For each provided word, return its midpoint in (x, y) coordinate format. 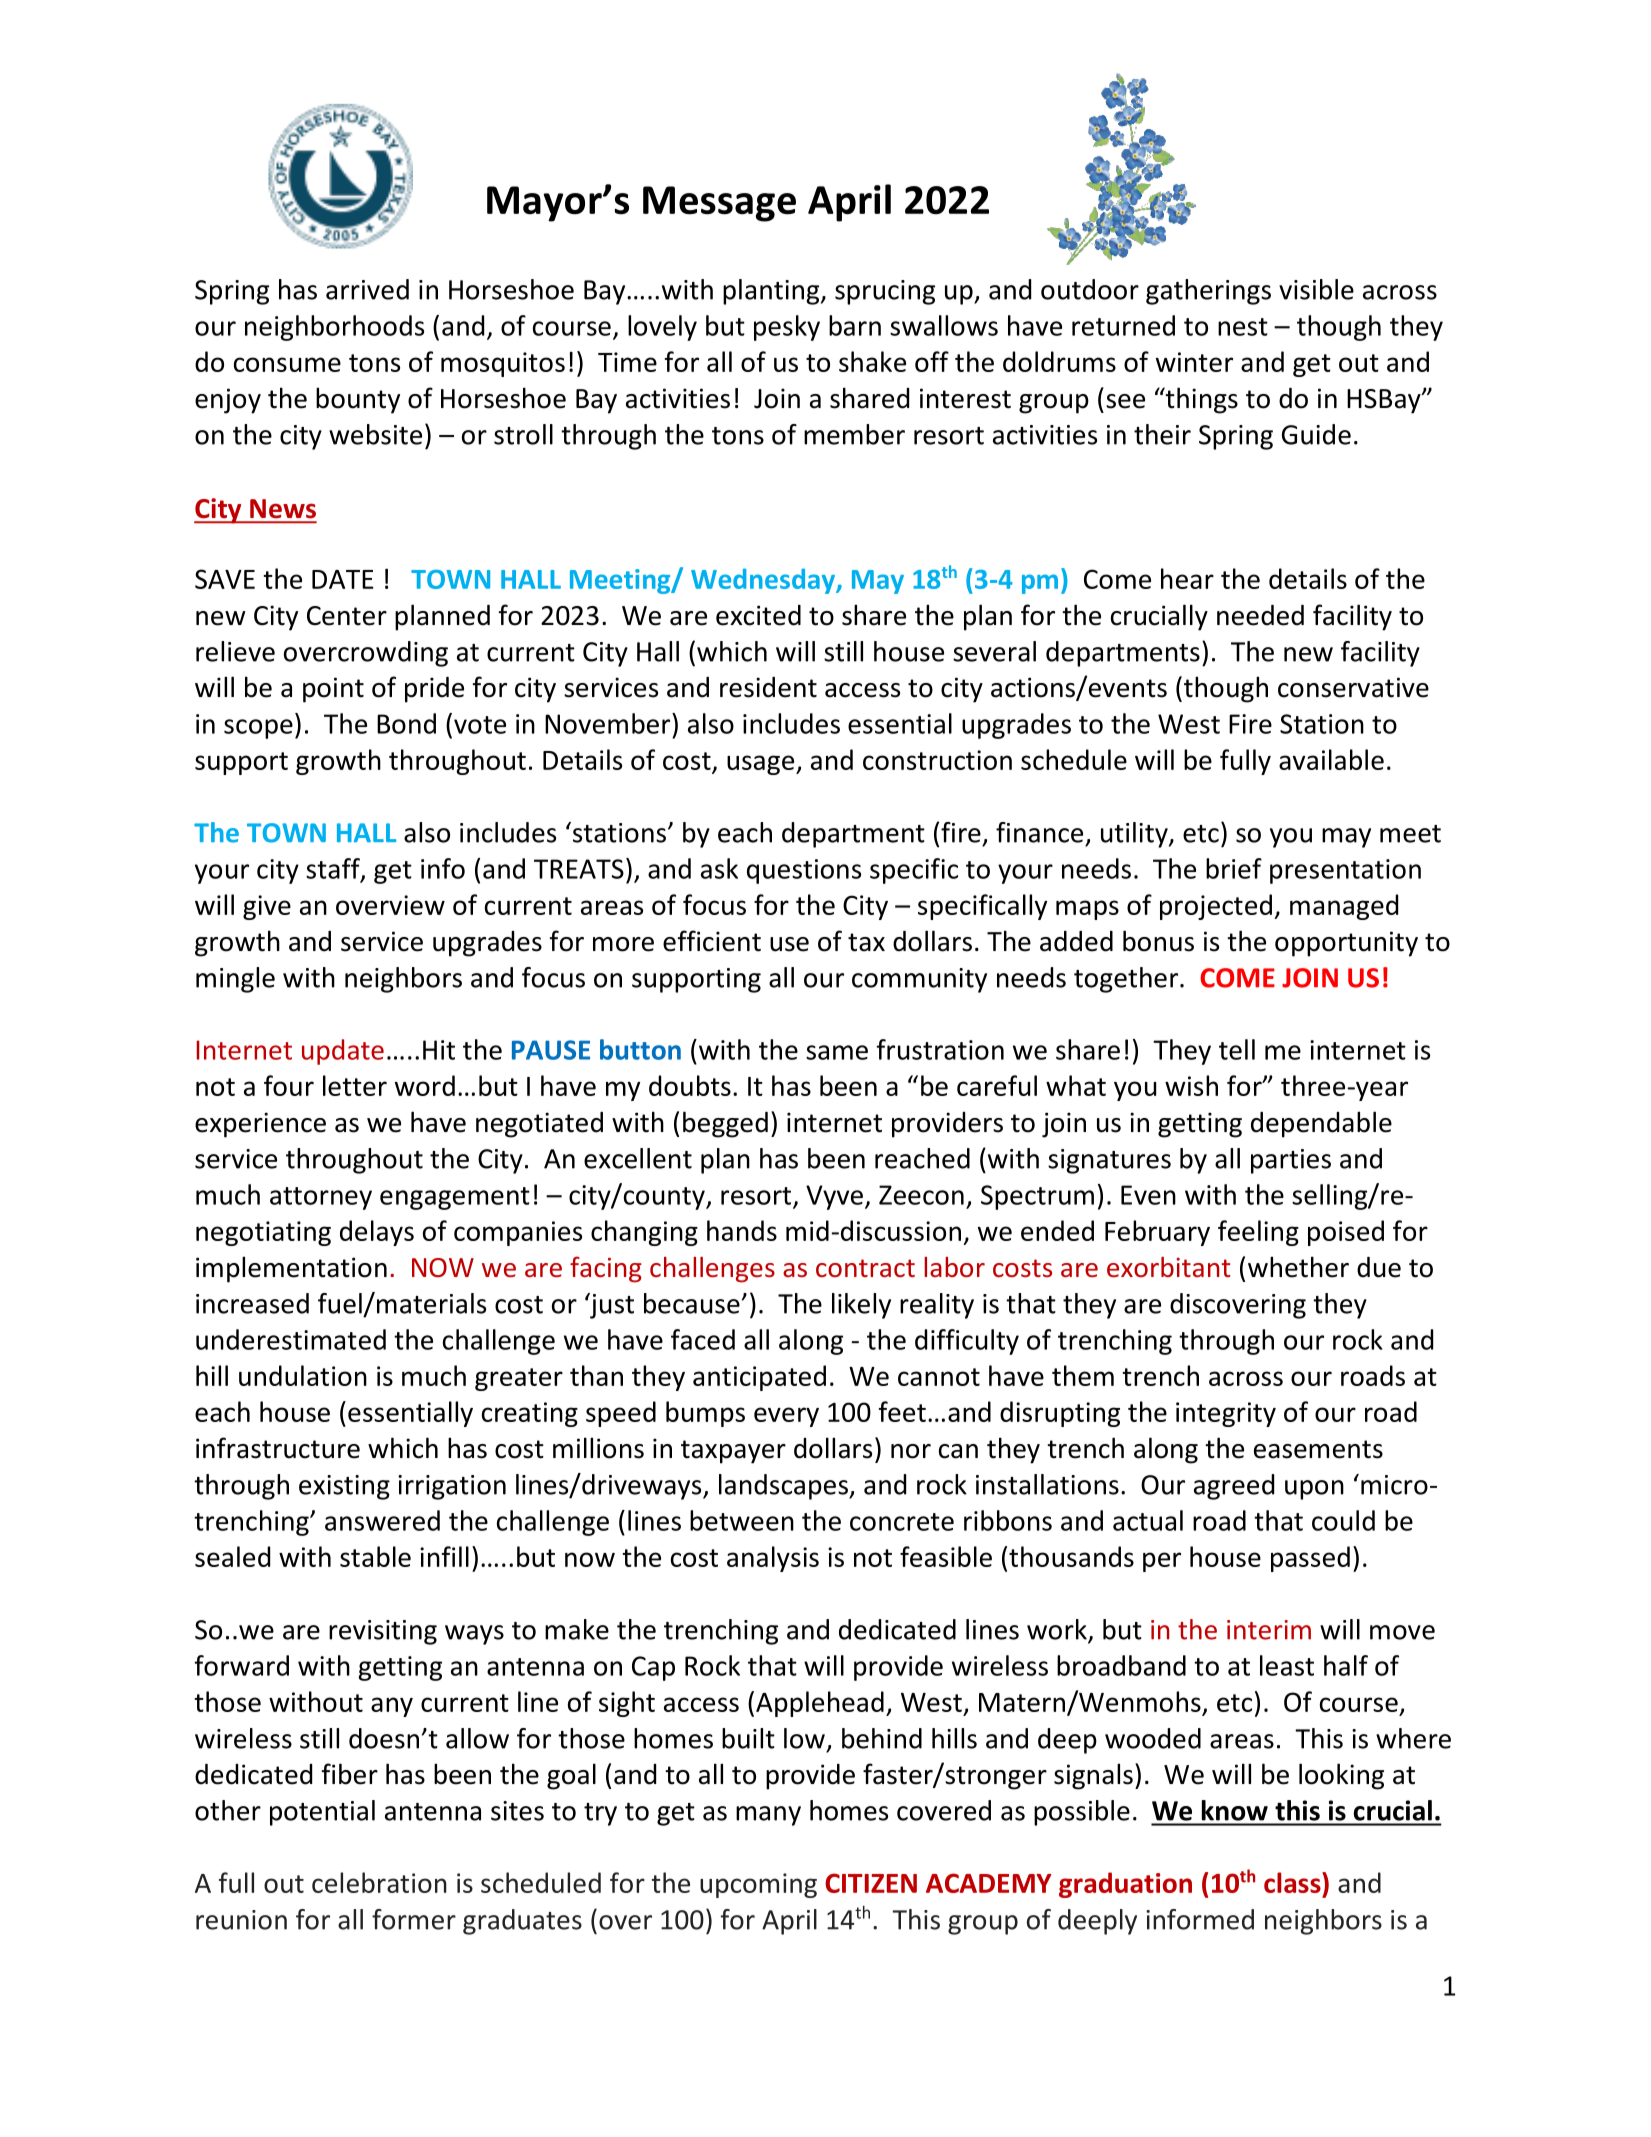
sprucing (885, 292)
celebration (379, 1882)
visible (1316, 289)
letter (355, 1085)
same (837, 1052)
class (1293, 1882)
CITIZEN (871, 1883)
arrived (367, 289)
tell (1237, 1049)
